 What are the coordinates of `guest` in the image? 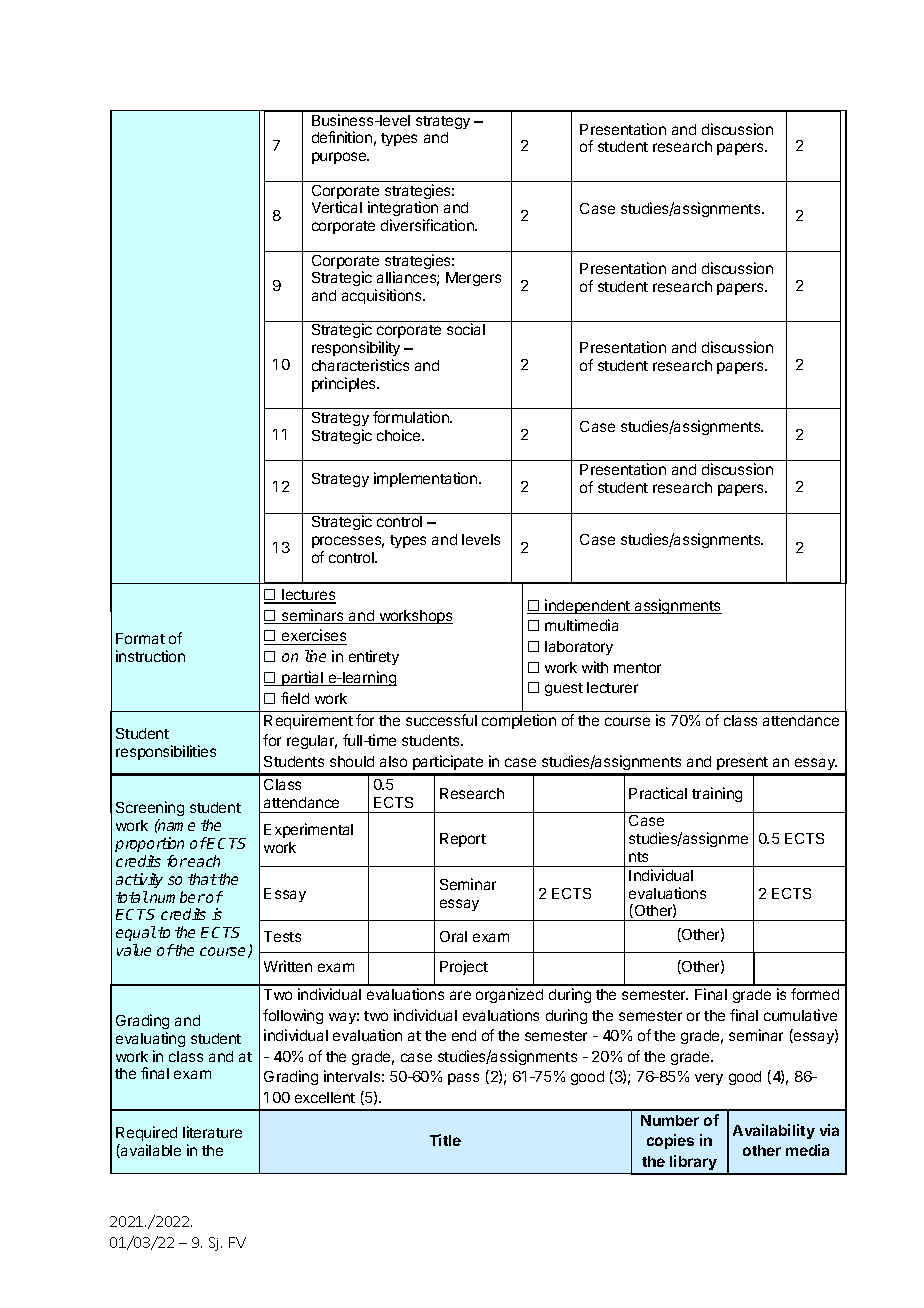 It's located at (564, 689).
